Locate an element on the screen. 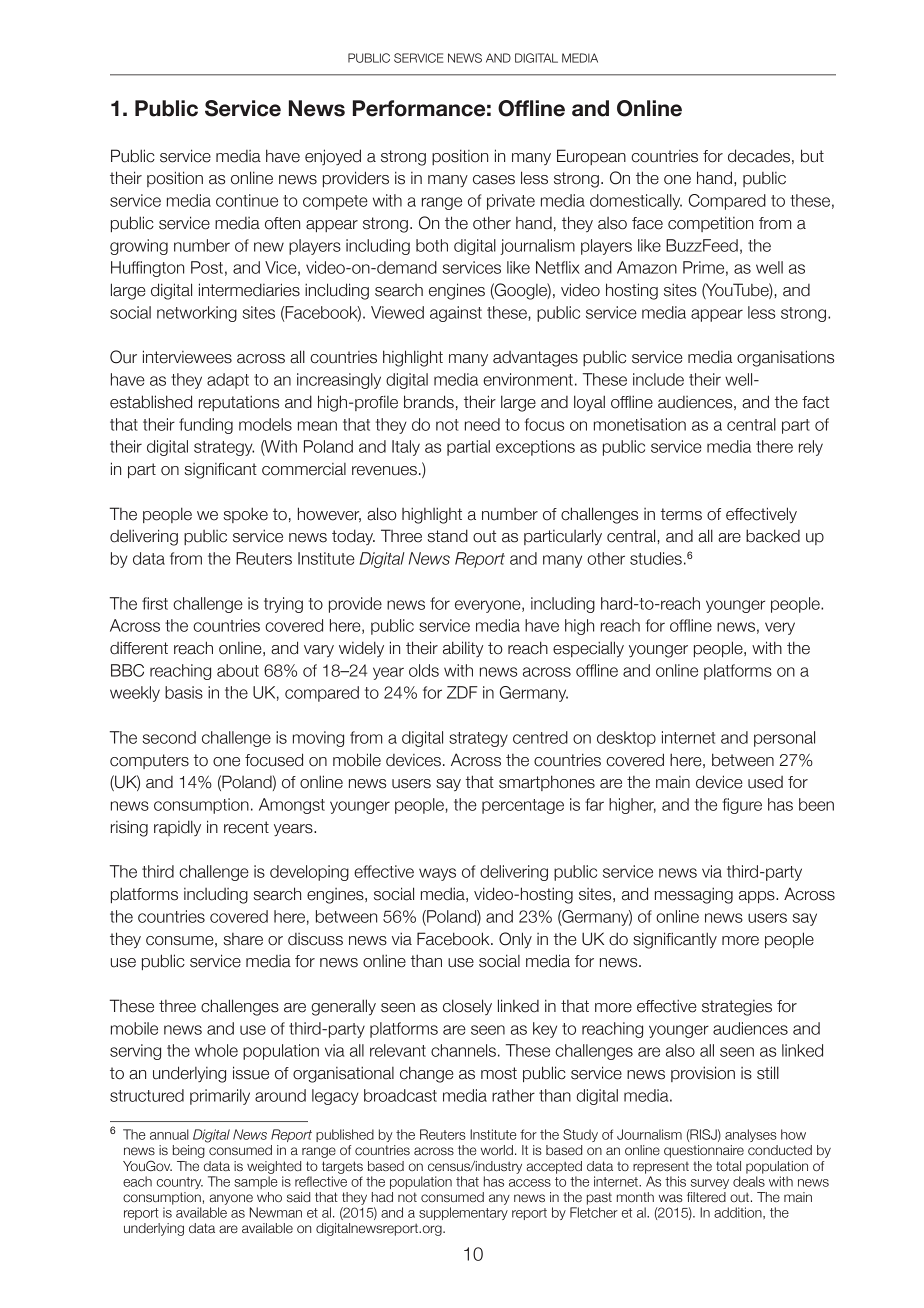 This screenshot has width=924, height=1308. continue is located at coordinates (247, 200).
